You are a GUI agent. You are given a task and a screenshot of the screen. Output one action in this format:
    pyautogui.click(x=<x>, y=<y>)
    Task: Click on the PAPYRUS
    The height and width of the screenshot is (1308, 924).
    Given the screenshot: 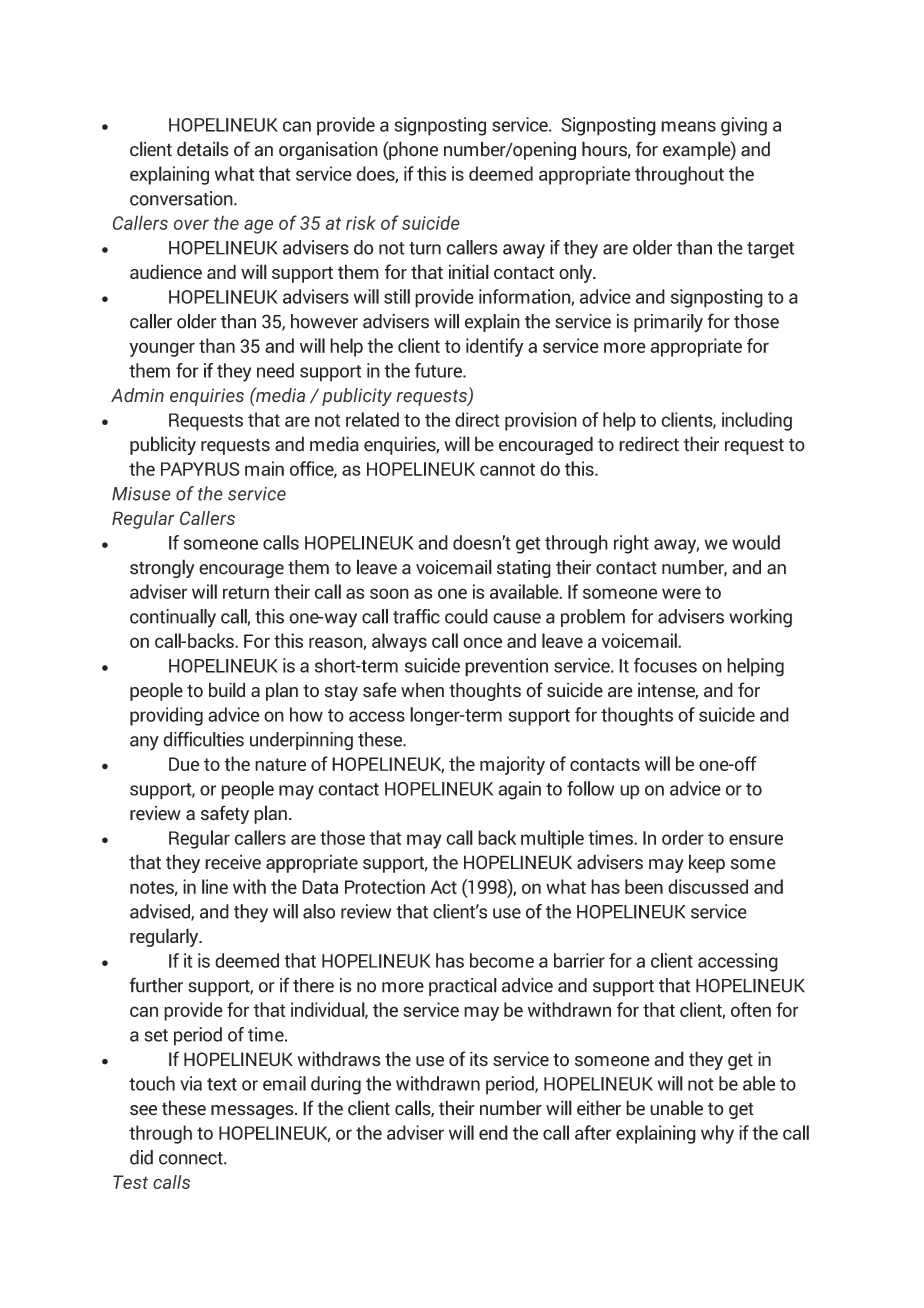 What is the action you would take?
    pyautogui.click(x=200, y=469)
